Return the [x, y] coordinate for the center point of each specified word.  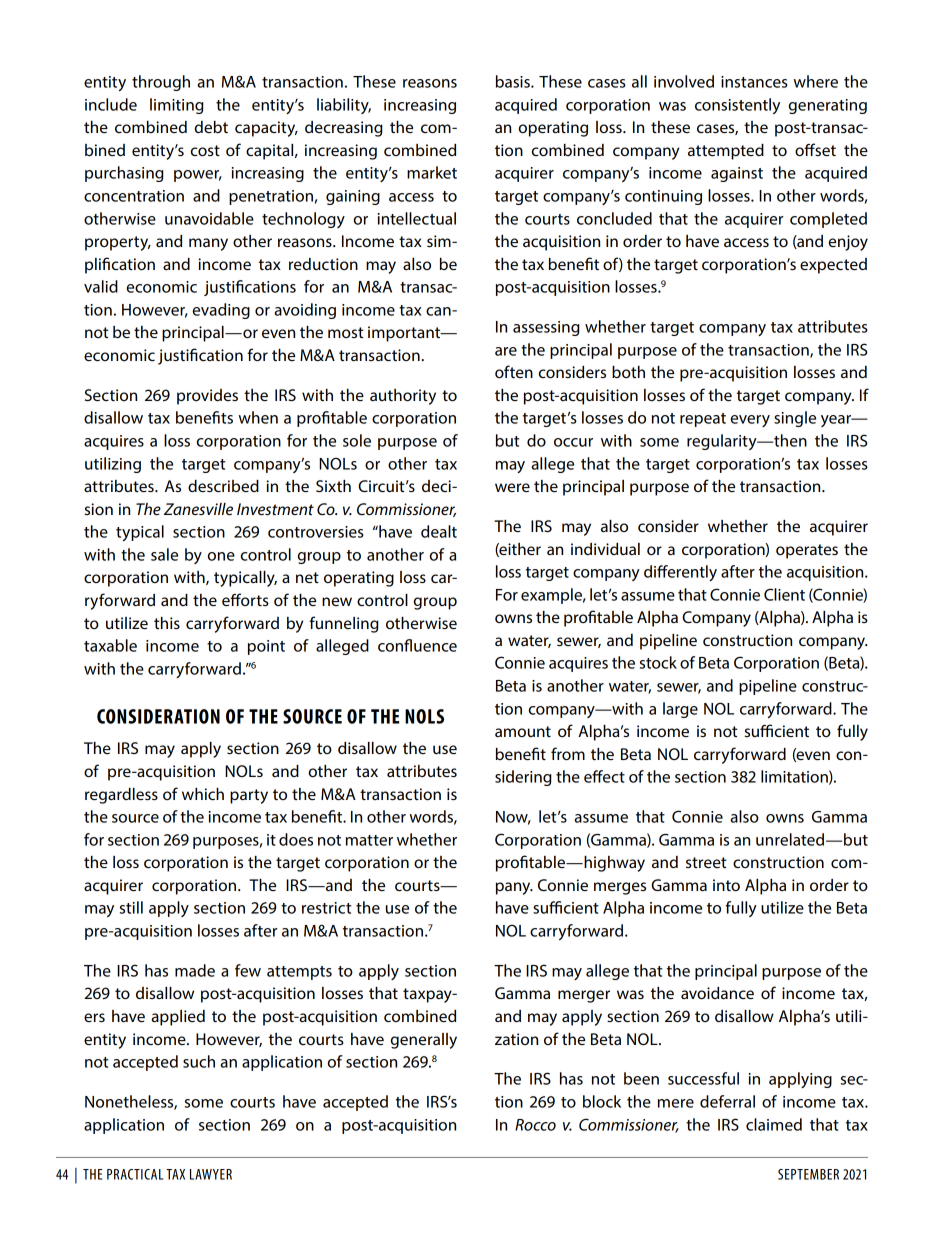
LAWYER [211, 1174]
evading [221, 311]
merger [584, 996]
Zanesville [198, 509]
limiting [176, 106]
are [506, 351]
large [680, 710]
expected [833, 266]
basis [514, 81]
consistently [737, 106]
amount [523, 731]
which [203, 794]
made [195, 970]
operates [807, 551]
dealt [439, 531]
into [726, 885]
